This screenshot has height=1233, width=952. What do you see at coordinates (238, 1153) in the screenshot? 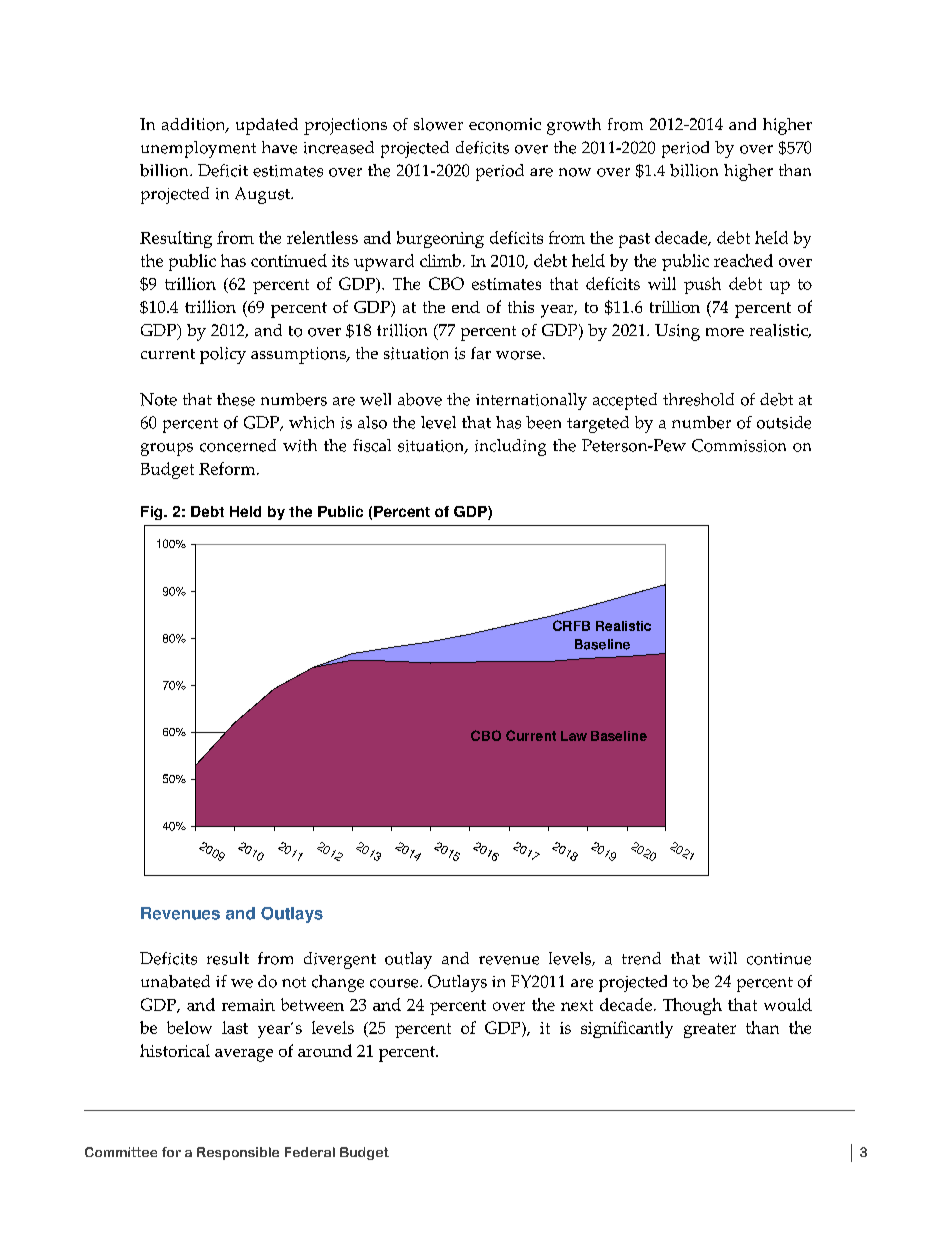
I see `Responsible` at bounding box center [238, 1153].
